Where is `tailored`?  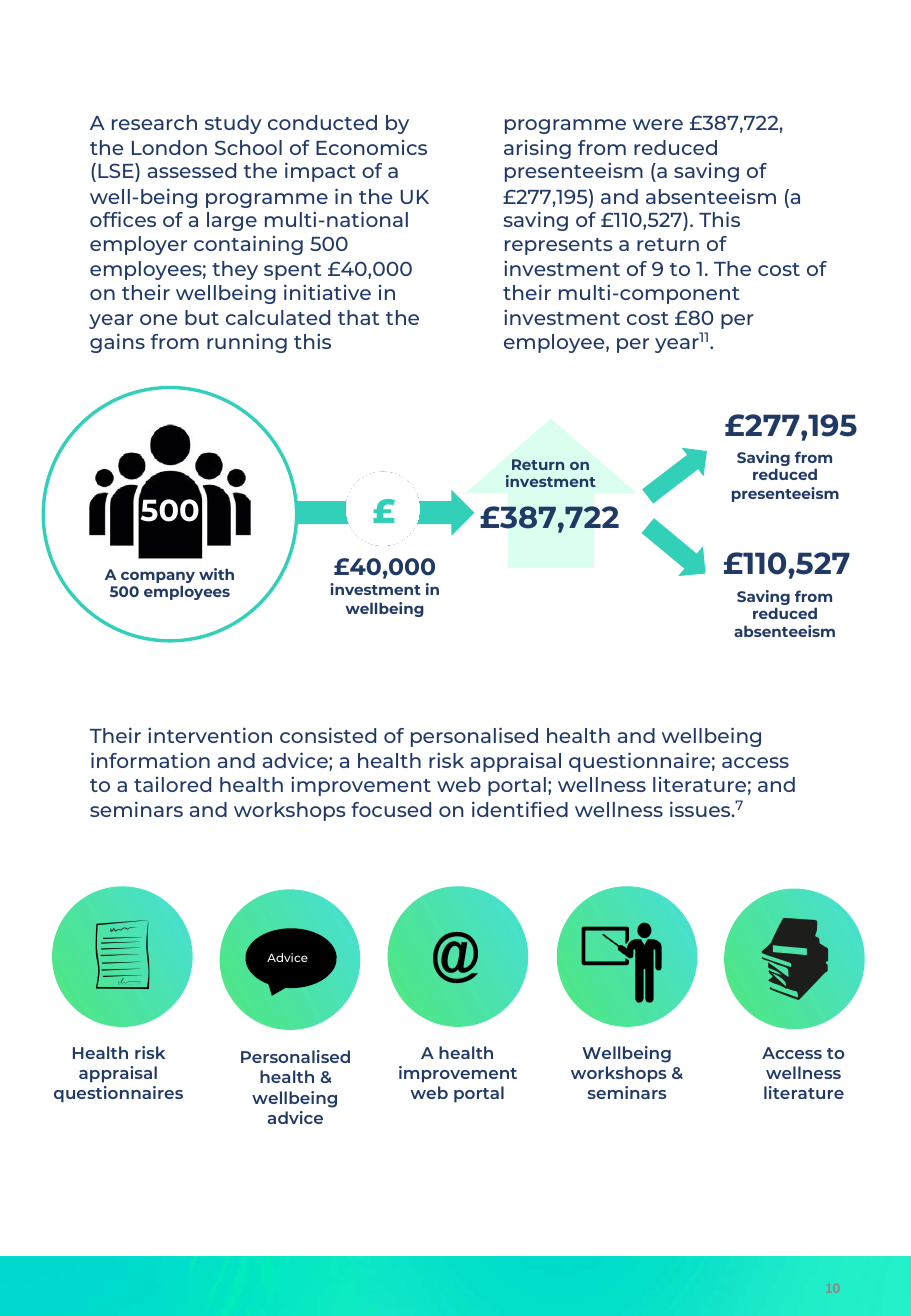 tailored is located at coordinates (172, 784).
